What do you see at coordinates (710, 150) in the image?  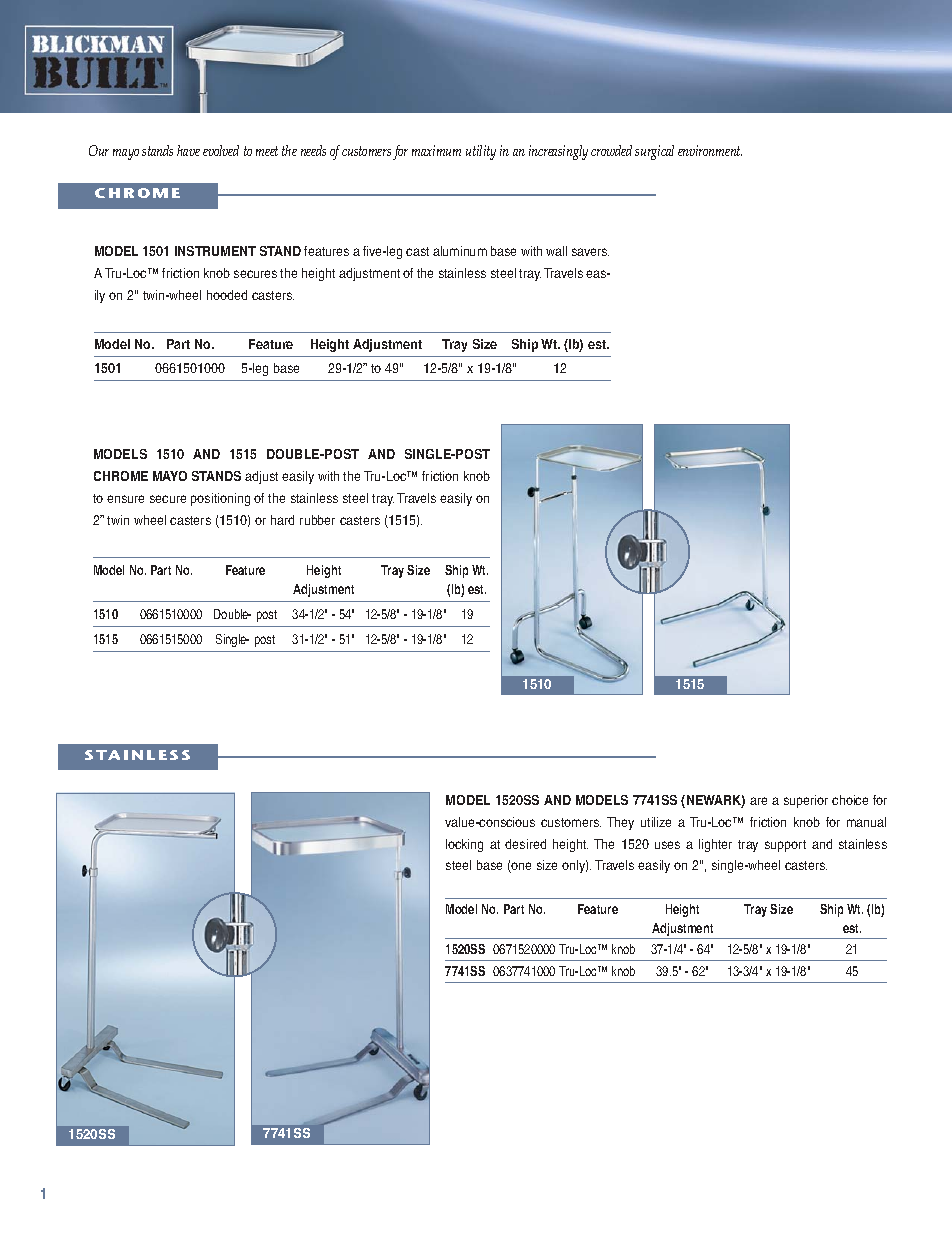 I see `environment` at bounding box center [710, 150].
